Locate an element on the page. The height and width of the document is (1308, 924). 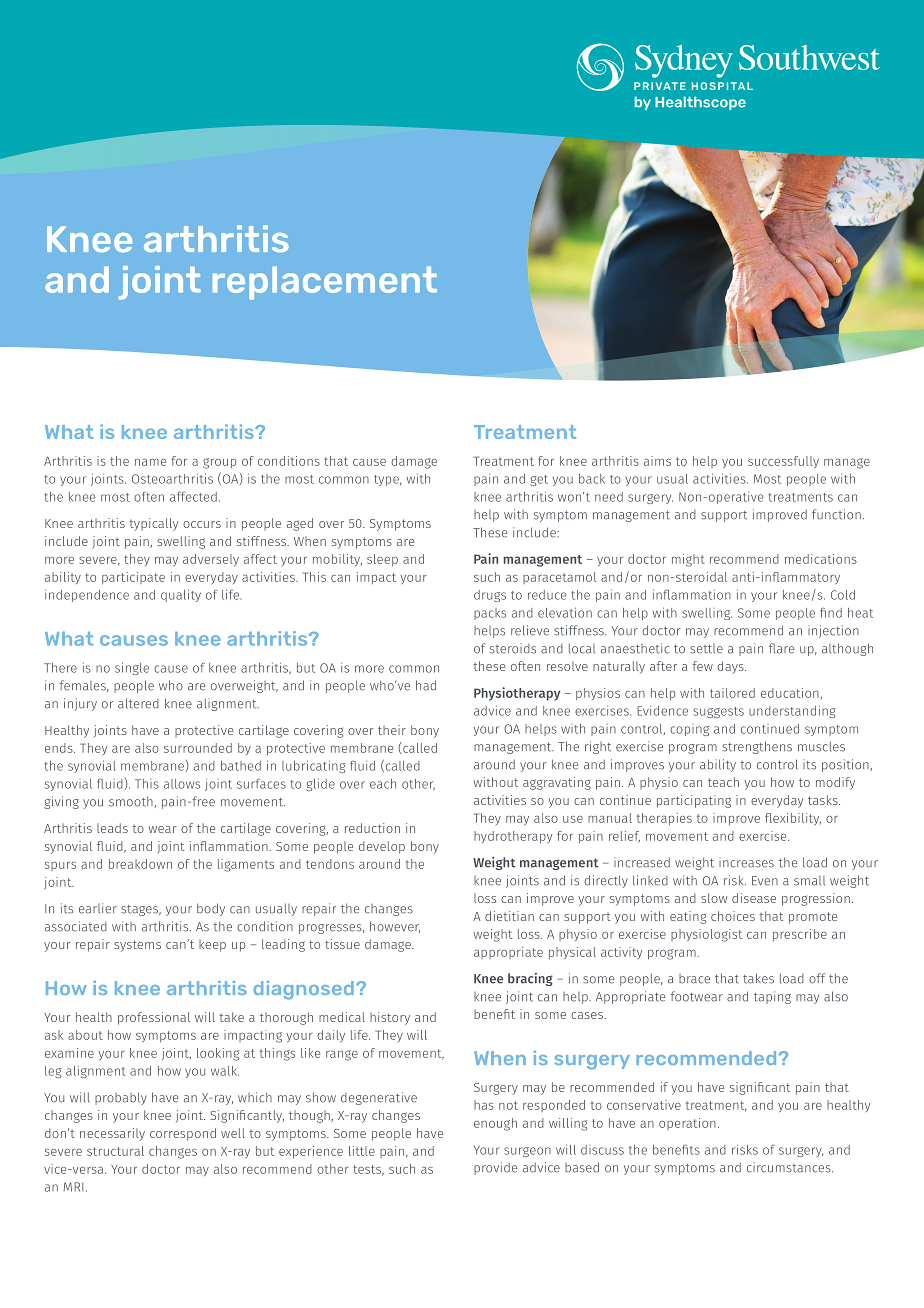
their is located at coordinates (392, 730).
